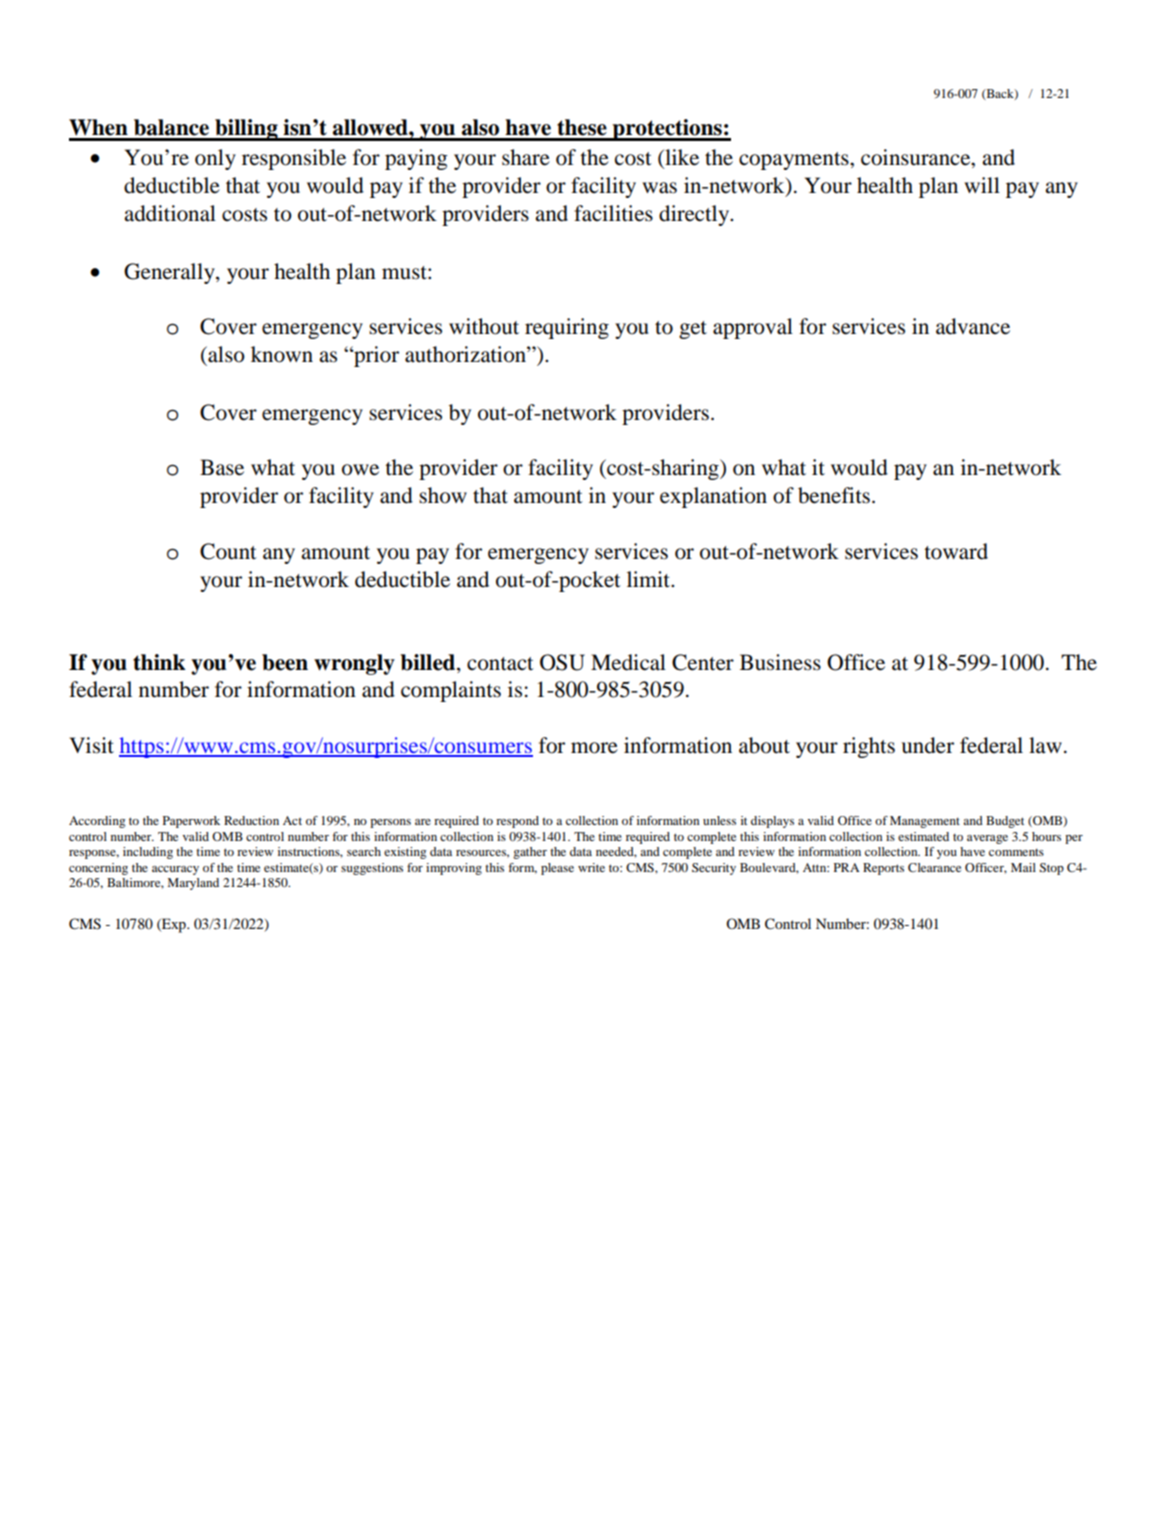 Image resolution: width=1174 pixels, height=1520 pixels. Describe the element at coordinates (222, 467) in the page. I see `Base` at that location.
